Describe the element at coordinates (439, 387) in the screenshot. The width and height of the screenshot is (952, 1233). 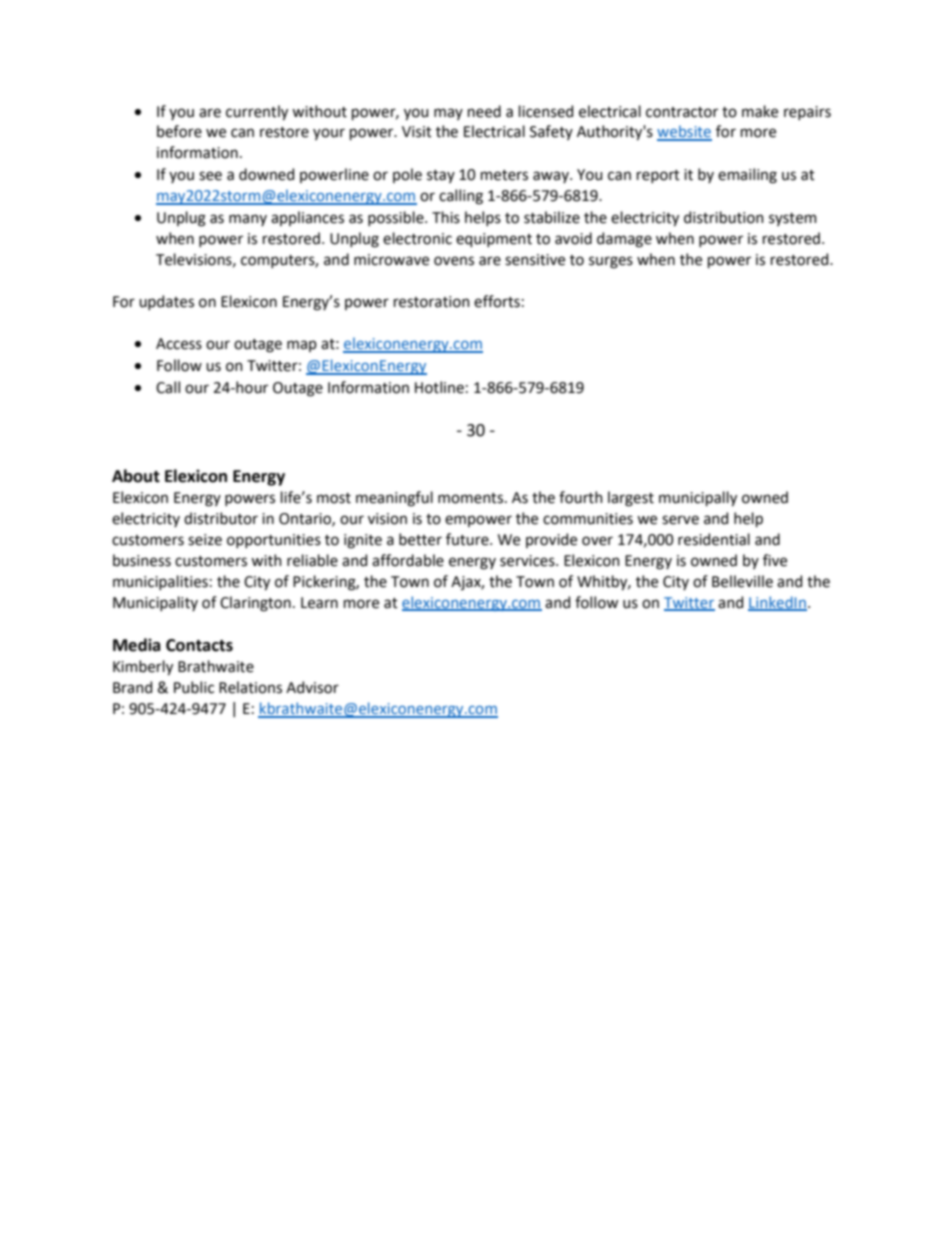
I see `Hotline` at that location.
